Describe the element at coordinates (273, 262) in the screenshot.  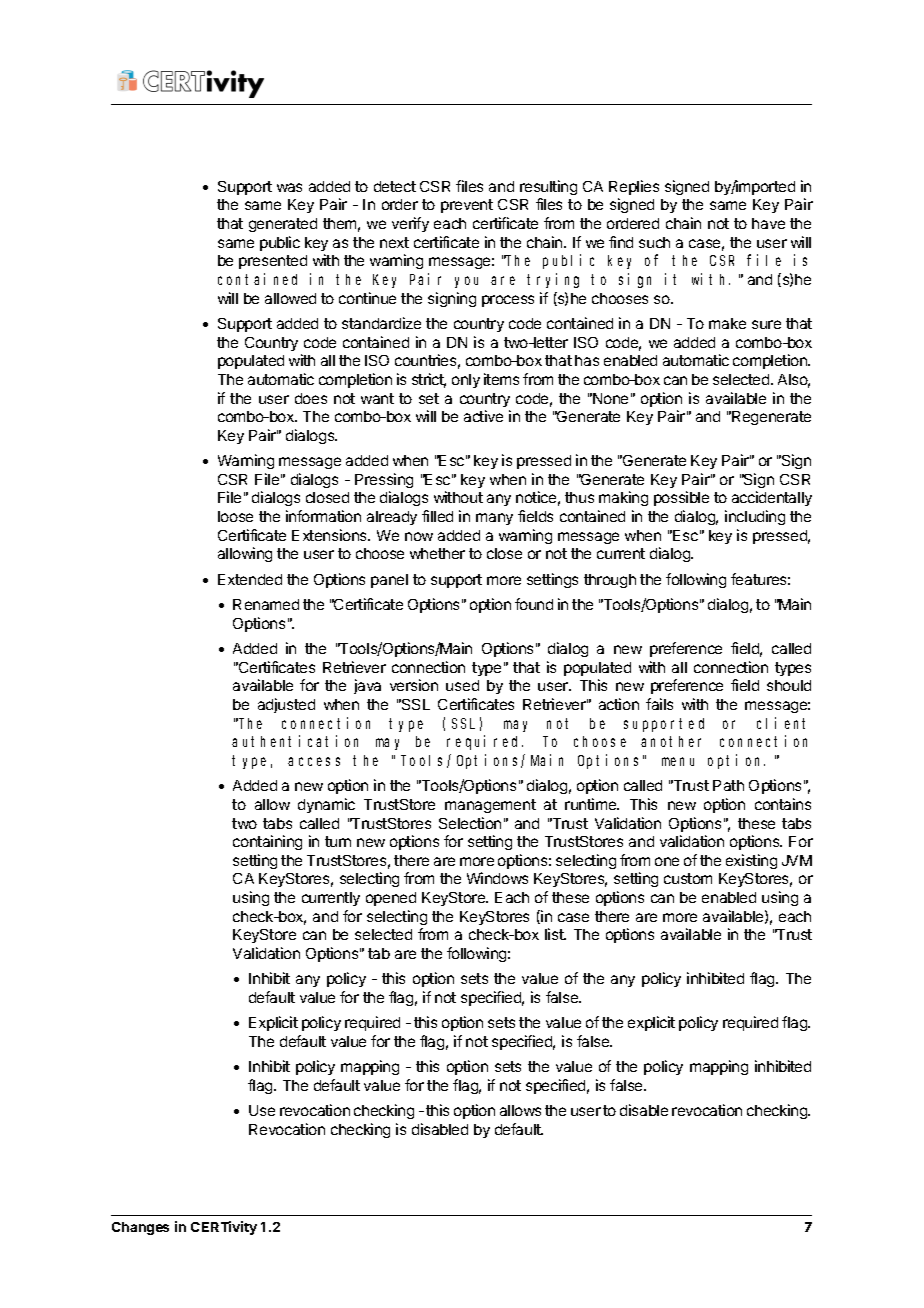
I see `presented` at that location.
